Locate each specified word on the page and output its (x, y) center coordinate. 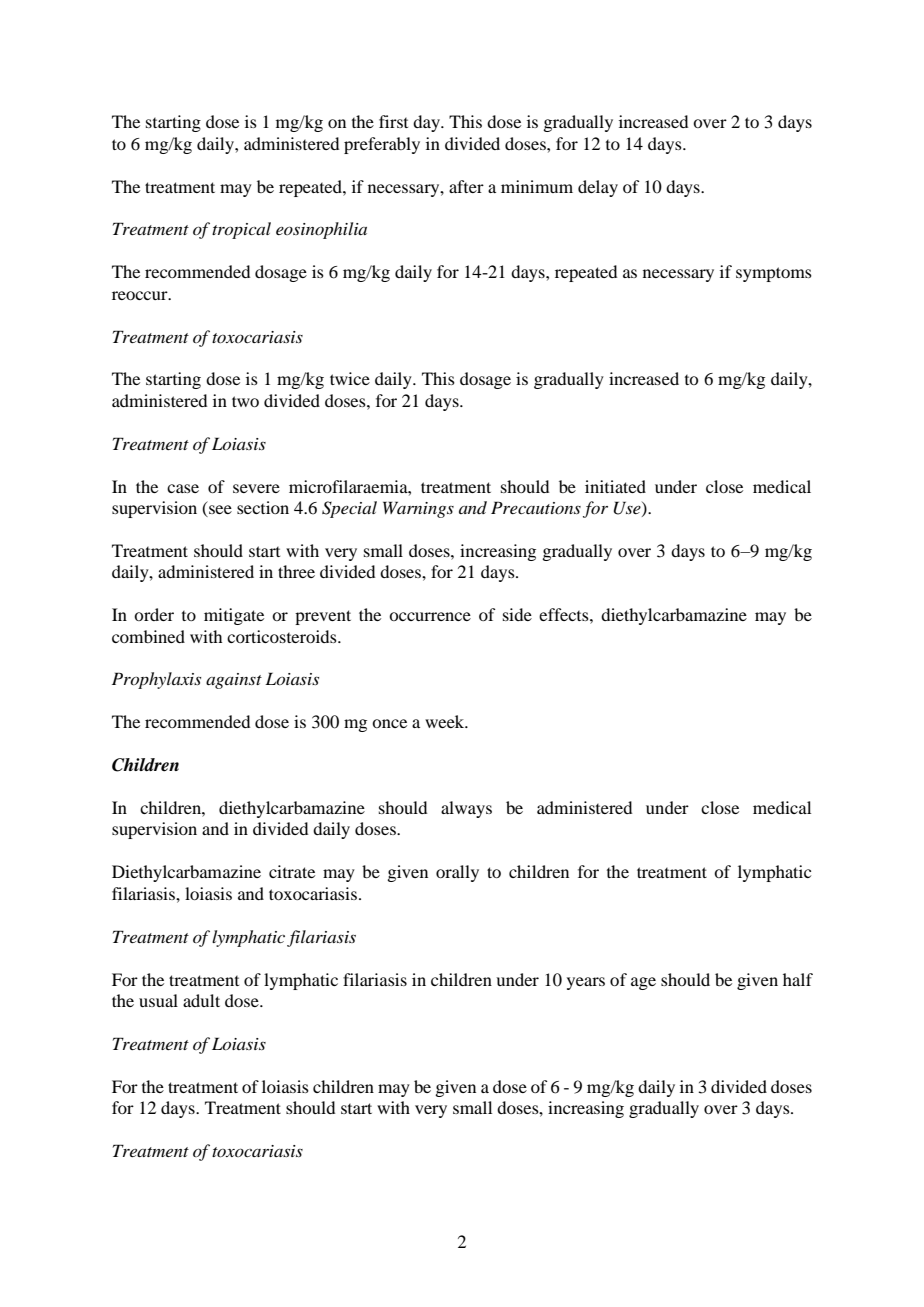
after (466, 186)
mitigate (234, 616)
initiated (615, 486)
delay (598, 188)
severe (256, 488)
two (245, 401)
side (517, 614)
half (798, 979)
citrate (292, 871)
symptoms (774, 274)
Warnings (418, 509)
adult (201, 1000)
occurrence (430, 616)
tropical (241, 230)
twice (350, 378)
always (466, 809)
